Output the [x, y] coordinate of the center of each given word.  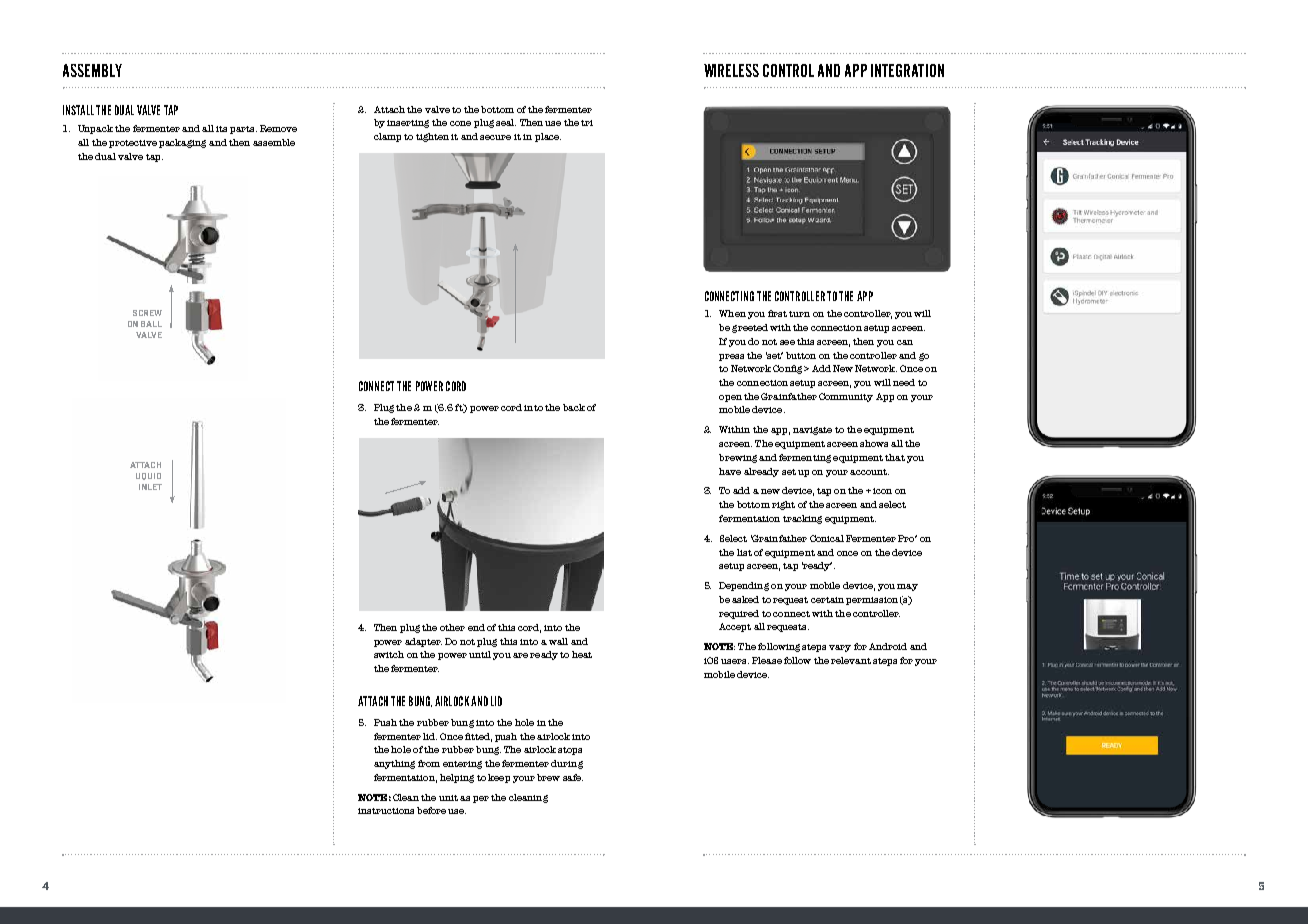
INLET [150, 487]
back [574, 407]
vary [840, 648]
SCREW [147, 313]
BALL [151, 324]
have [730, 471]
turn [799, 314]
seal [506, 122]
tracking [802, 519]
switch [389, 654]
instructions [386, 811]
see [787, 342]
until [480, 654]
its [221, 129]
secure [495, 137]
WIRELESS [731, 70]
